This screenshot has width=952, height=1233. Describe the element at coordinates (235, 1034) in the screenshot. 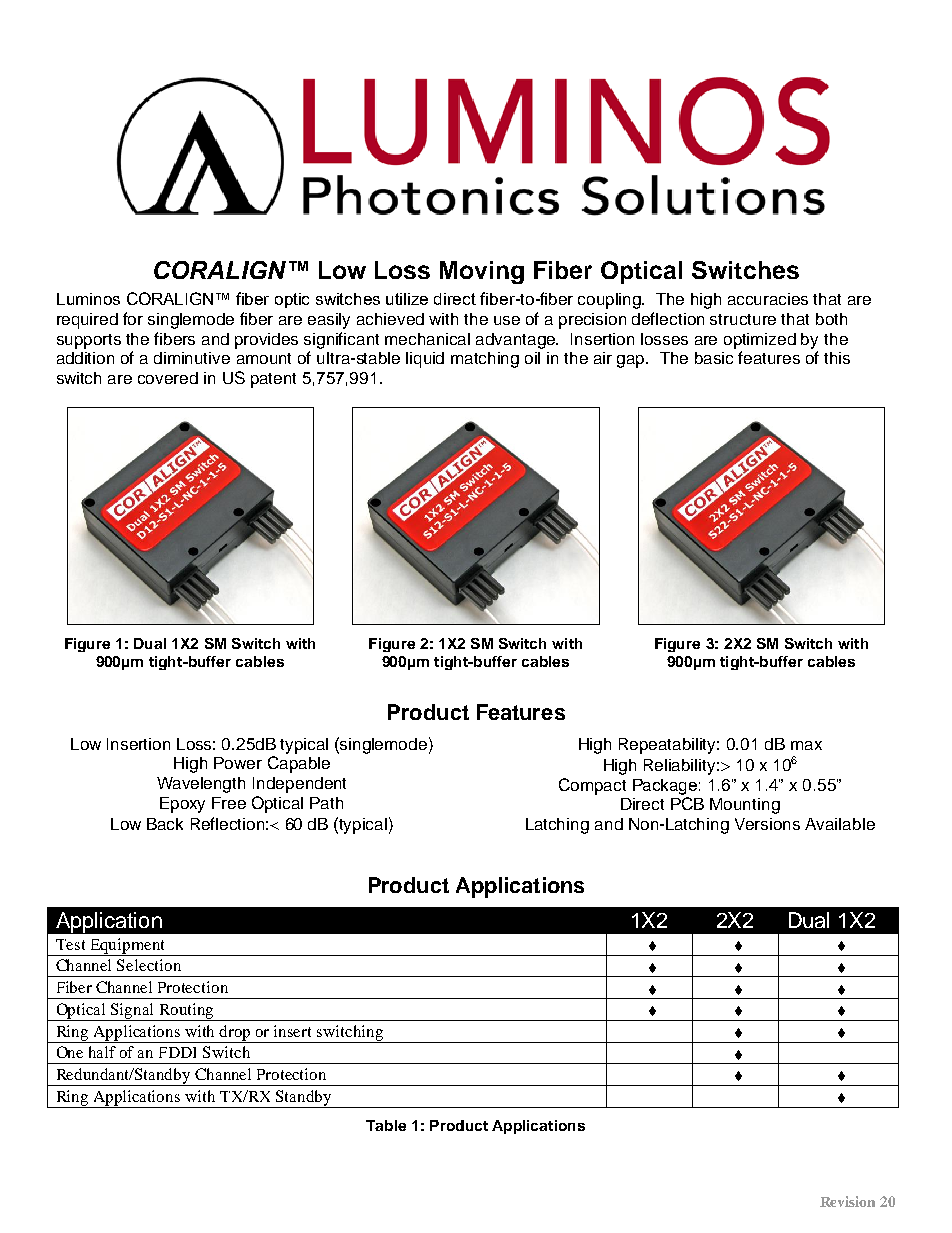

I see `drop` at that location.
